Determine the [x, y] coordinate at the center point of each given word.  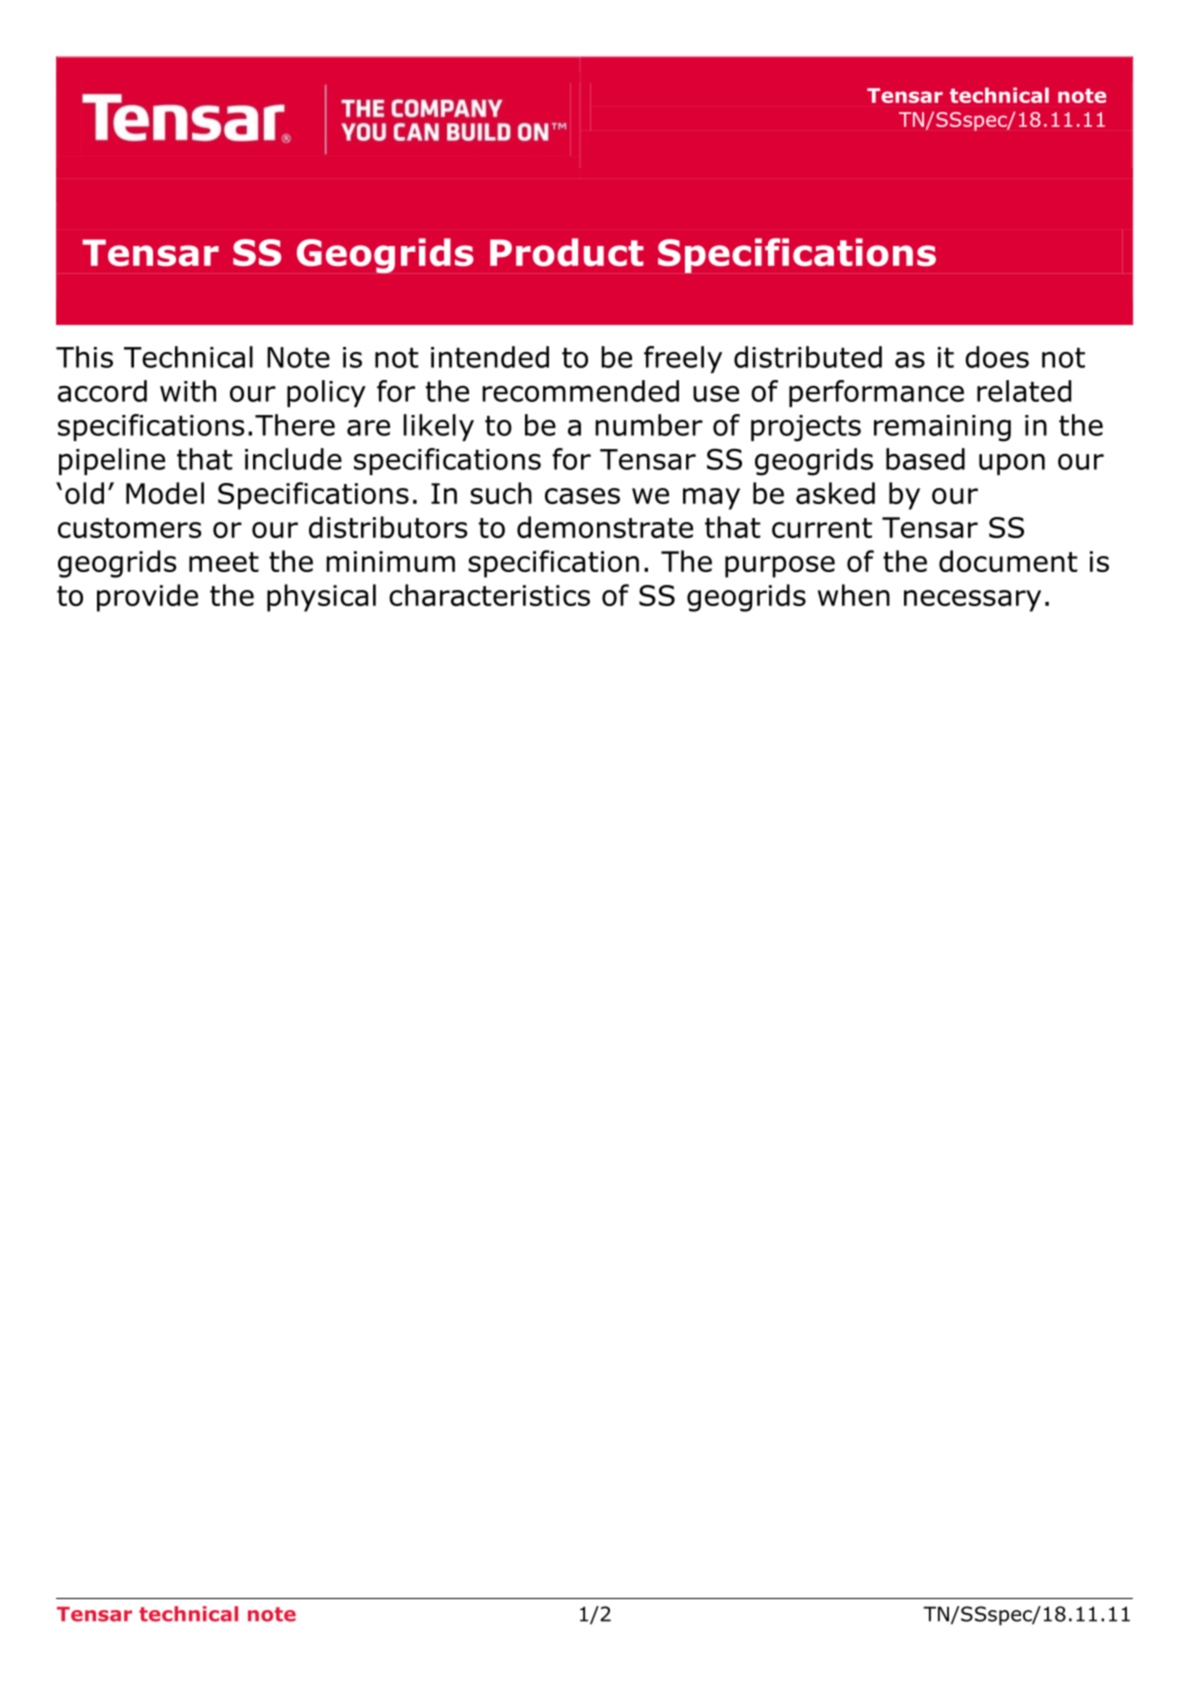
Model [165, 493]
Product [567, 252]
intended [490, 357]
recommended [580, 391]
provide [147, 598]
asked [835, 493]
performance [876, 393]
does [997, 357]
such [501, 493]
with [188, 391]
